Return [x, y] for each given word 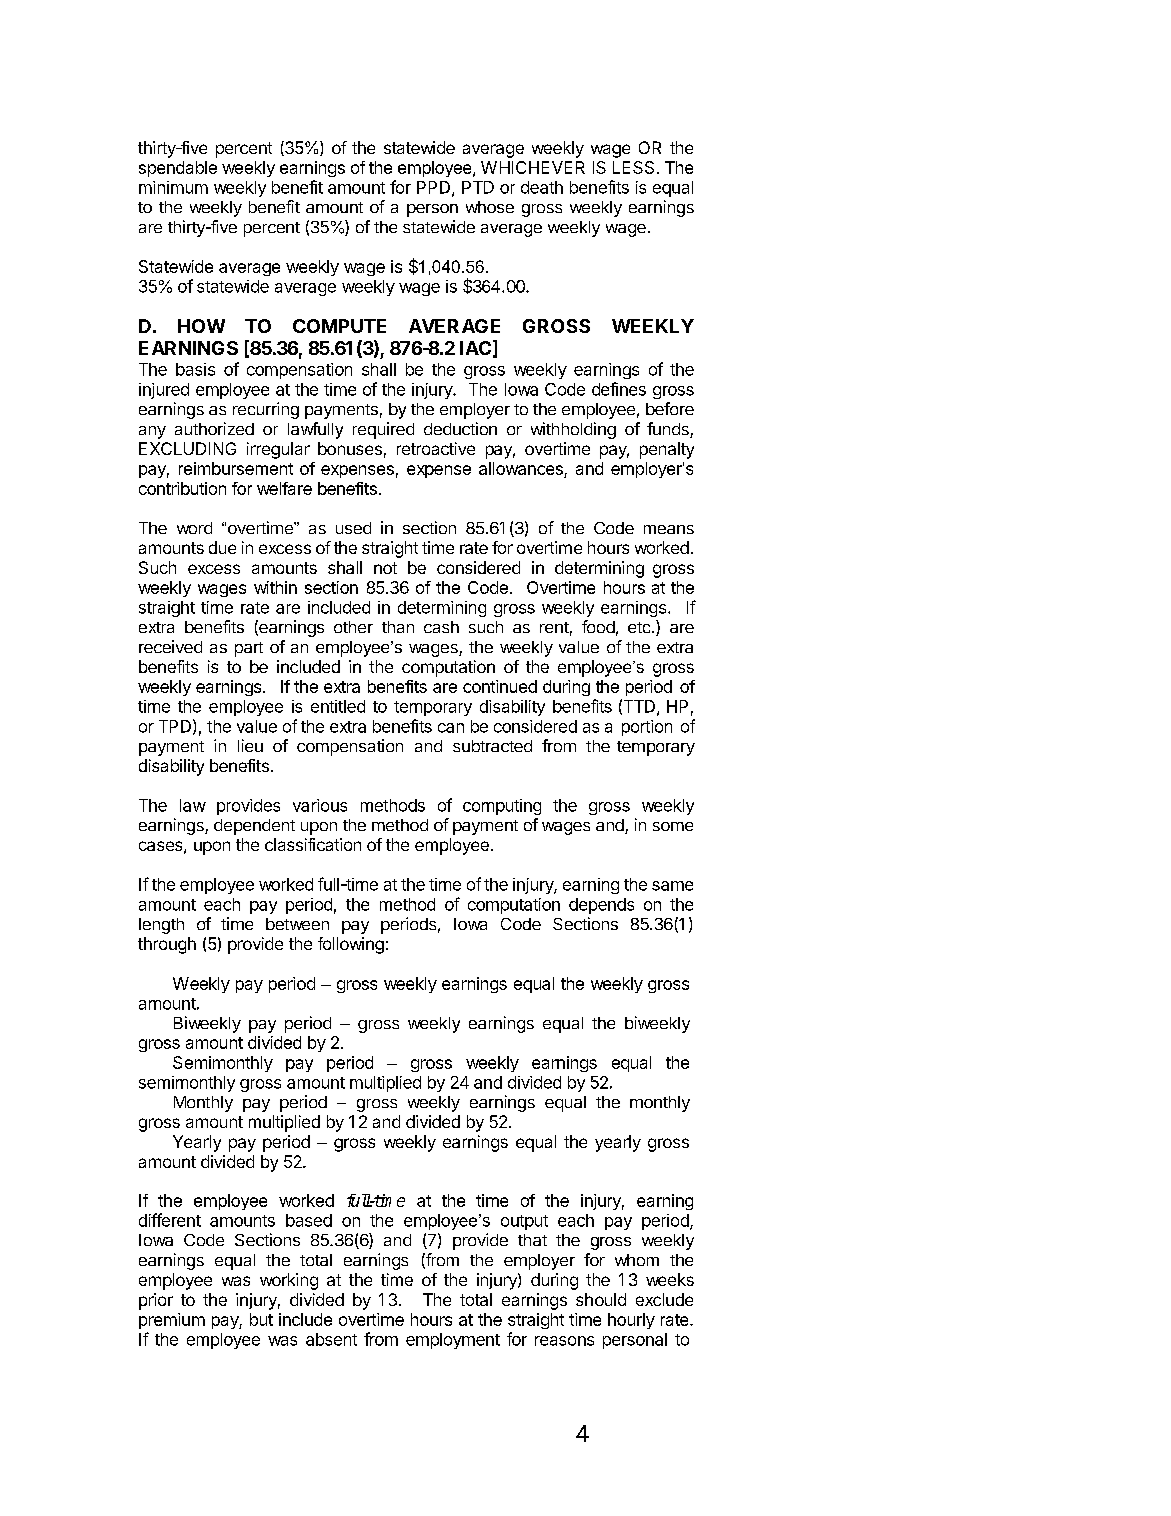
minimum [173, 187]
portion [647, 728]
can [451, 728]
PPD [435, 188]
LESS [633, 167]
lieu [250, 745]
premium [172, 1321]
